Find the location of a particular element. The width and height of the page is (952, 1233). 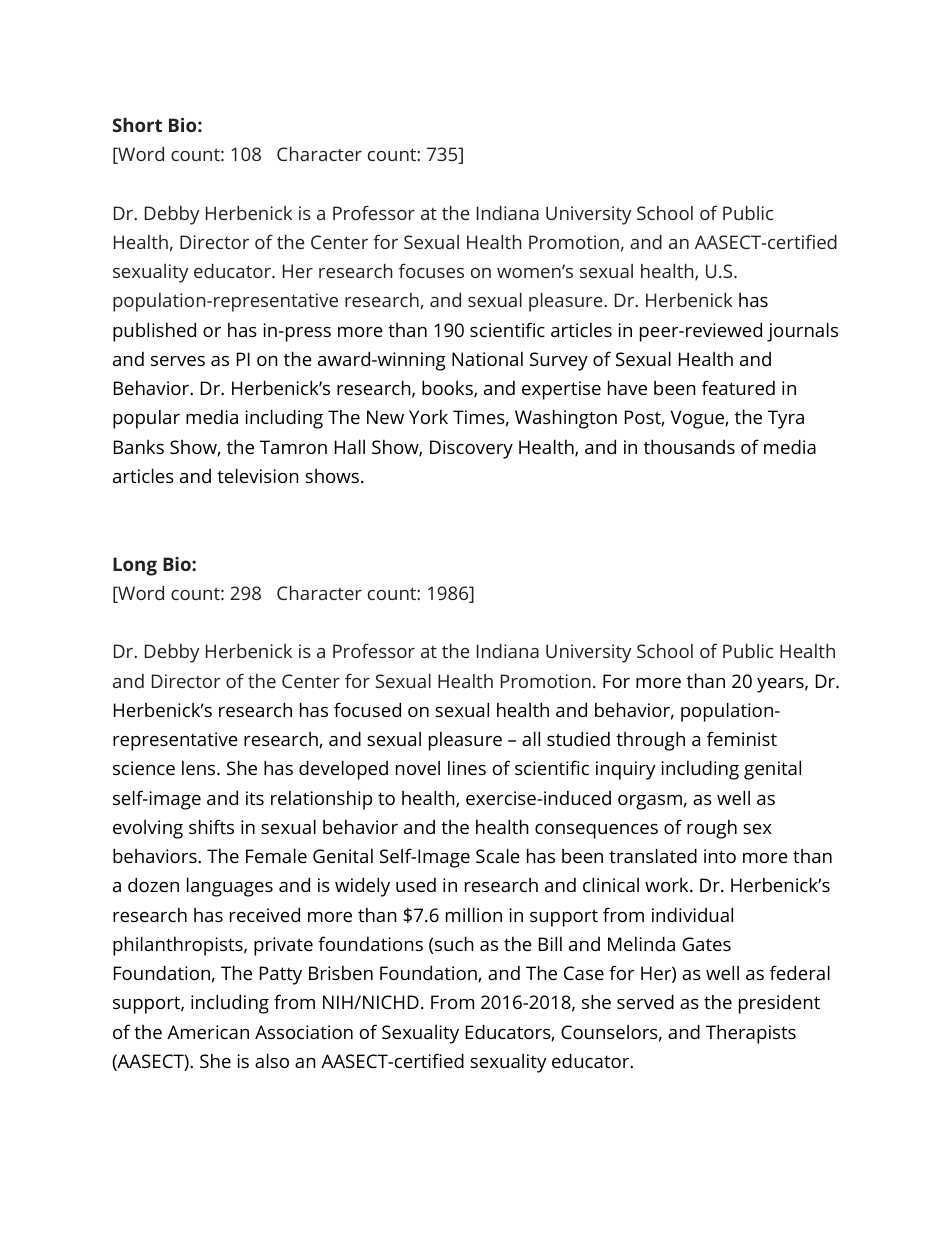

journals is located at coordinates (802, 332).
